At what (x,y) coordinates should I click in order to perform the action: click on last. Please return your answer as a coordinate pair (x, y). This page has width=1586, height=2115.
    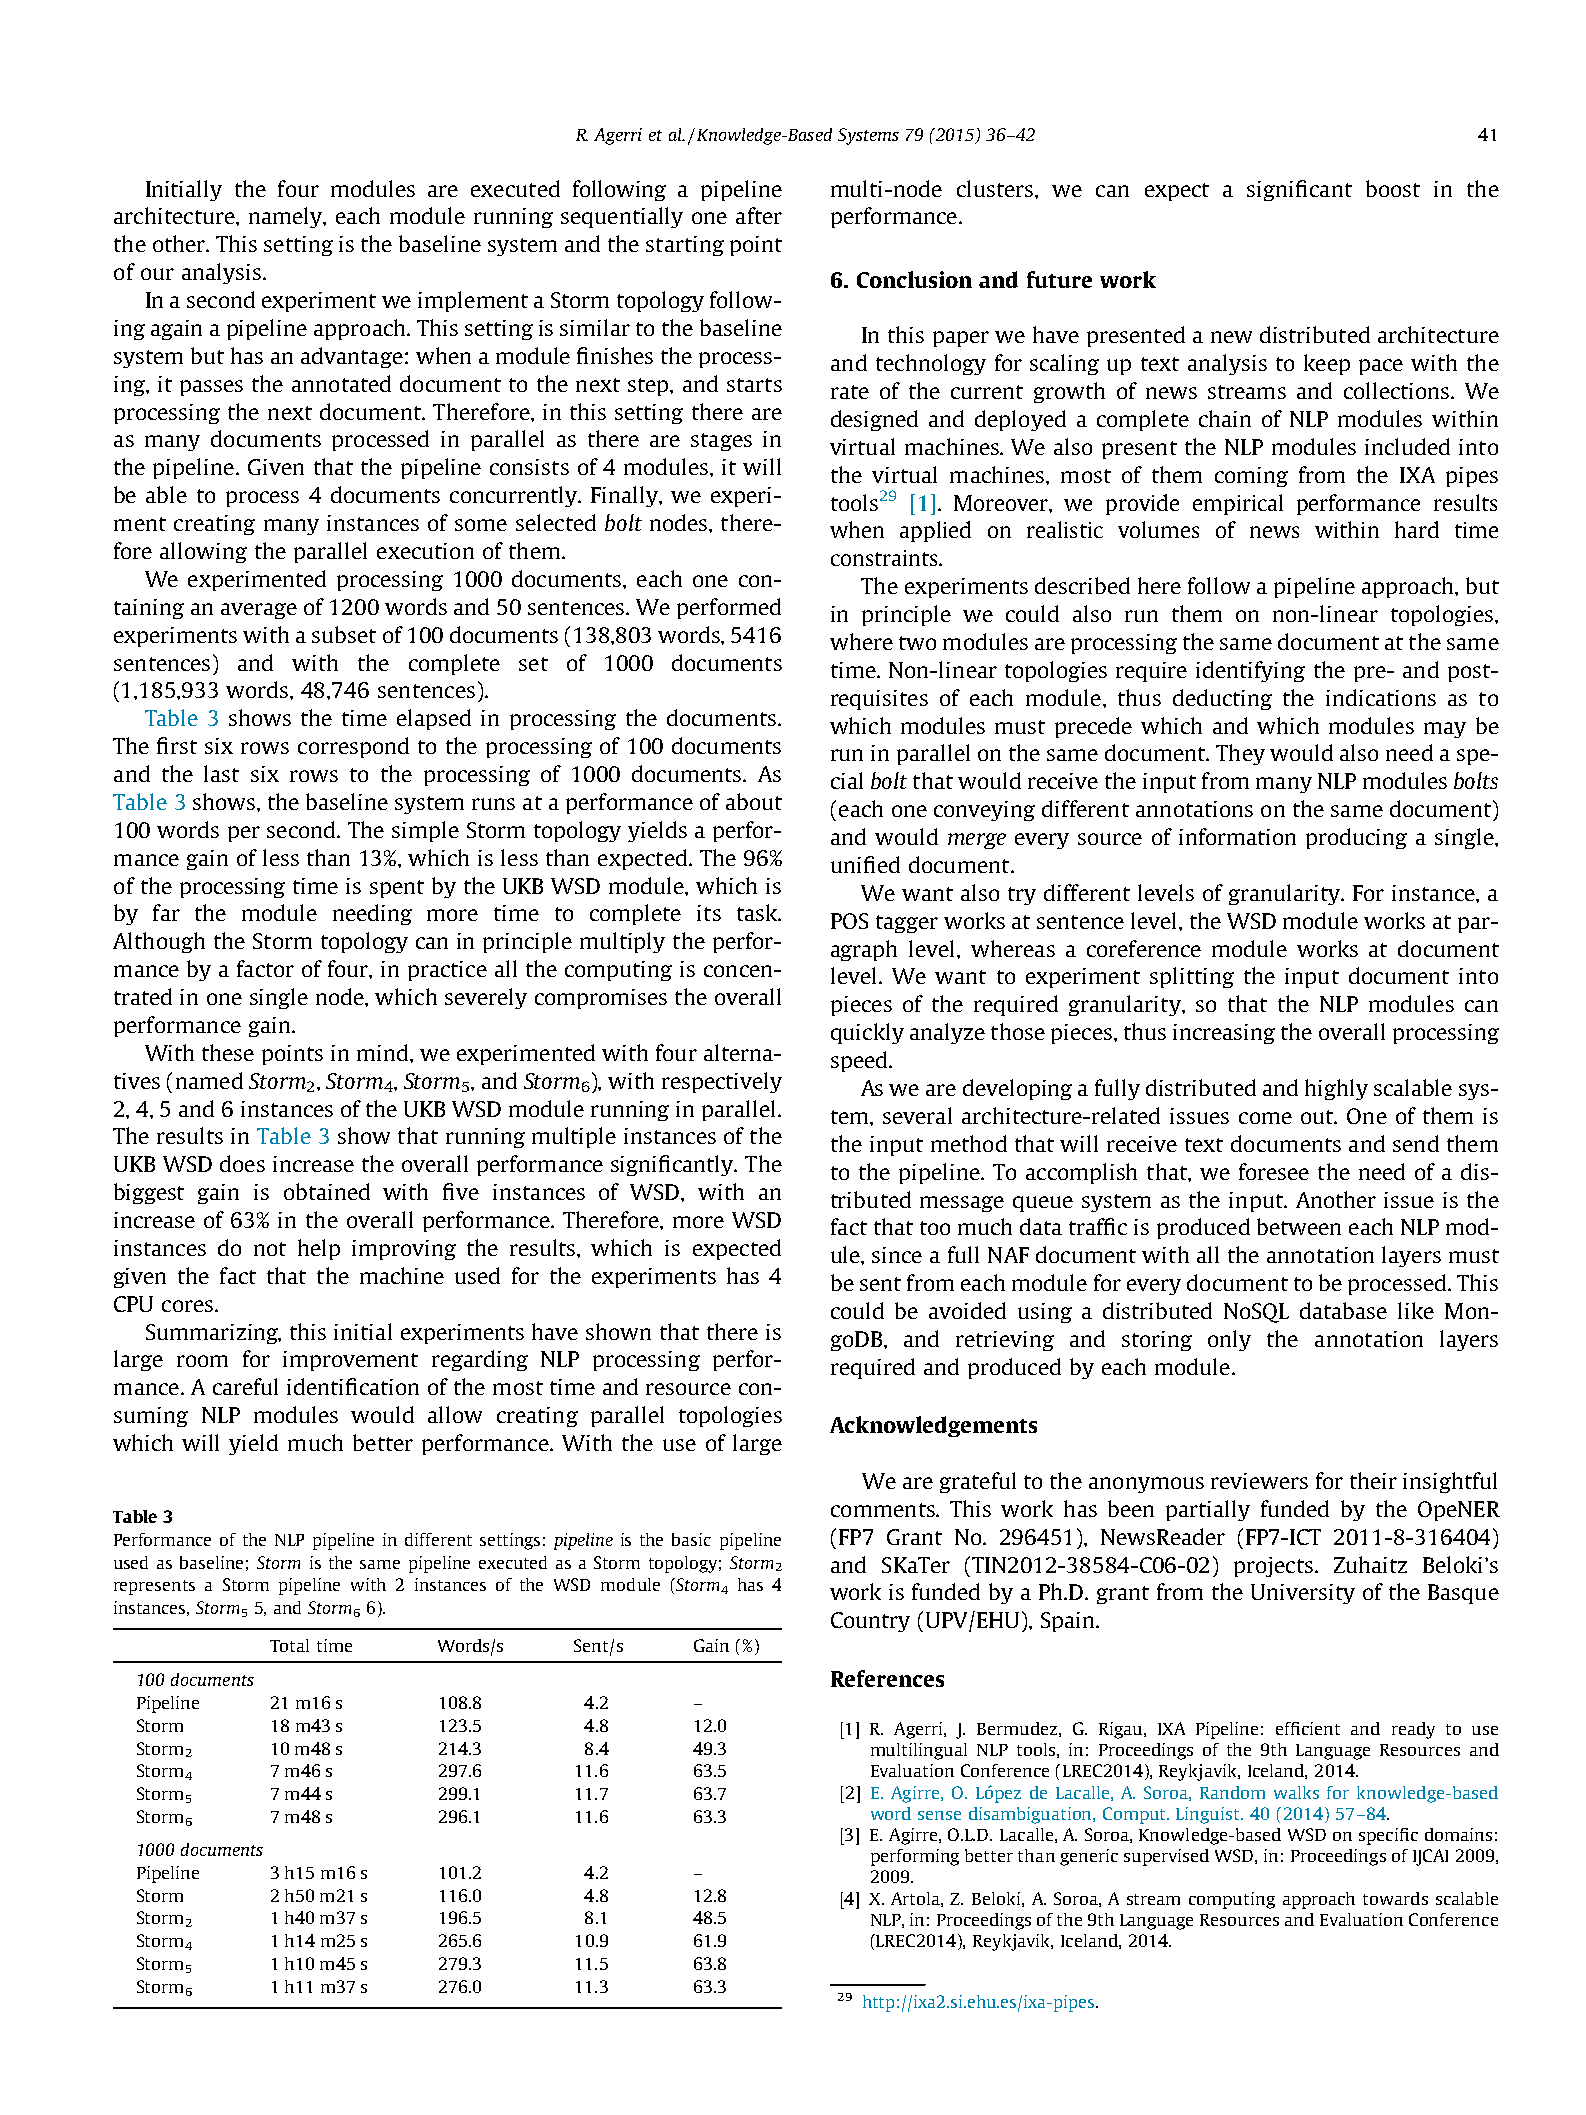
    Looking at the image, I should click on (221, 773).
